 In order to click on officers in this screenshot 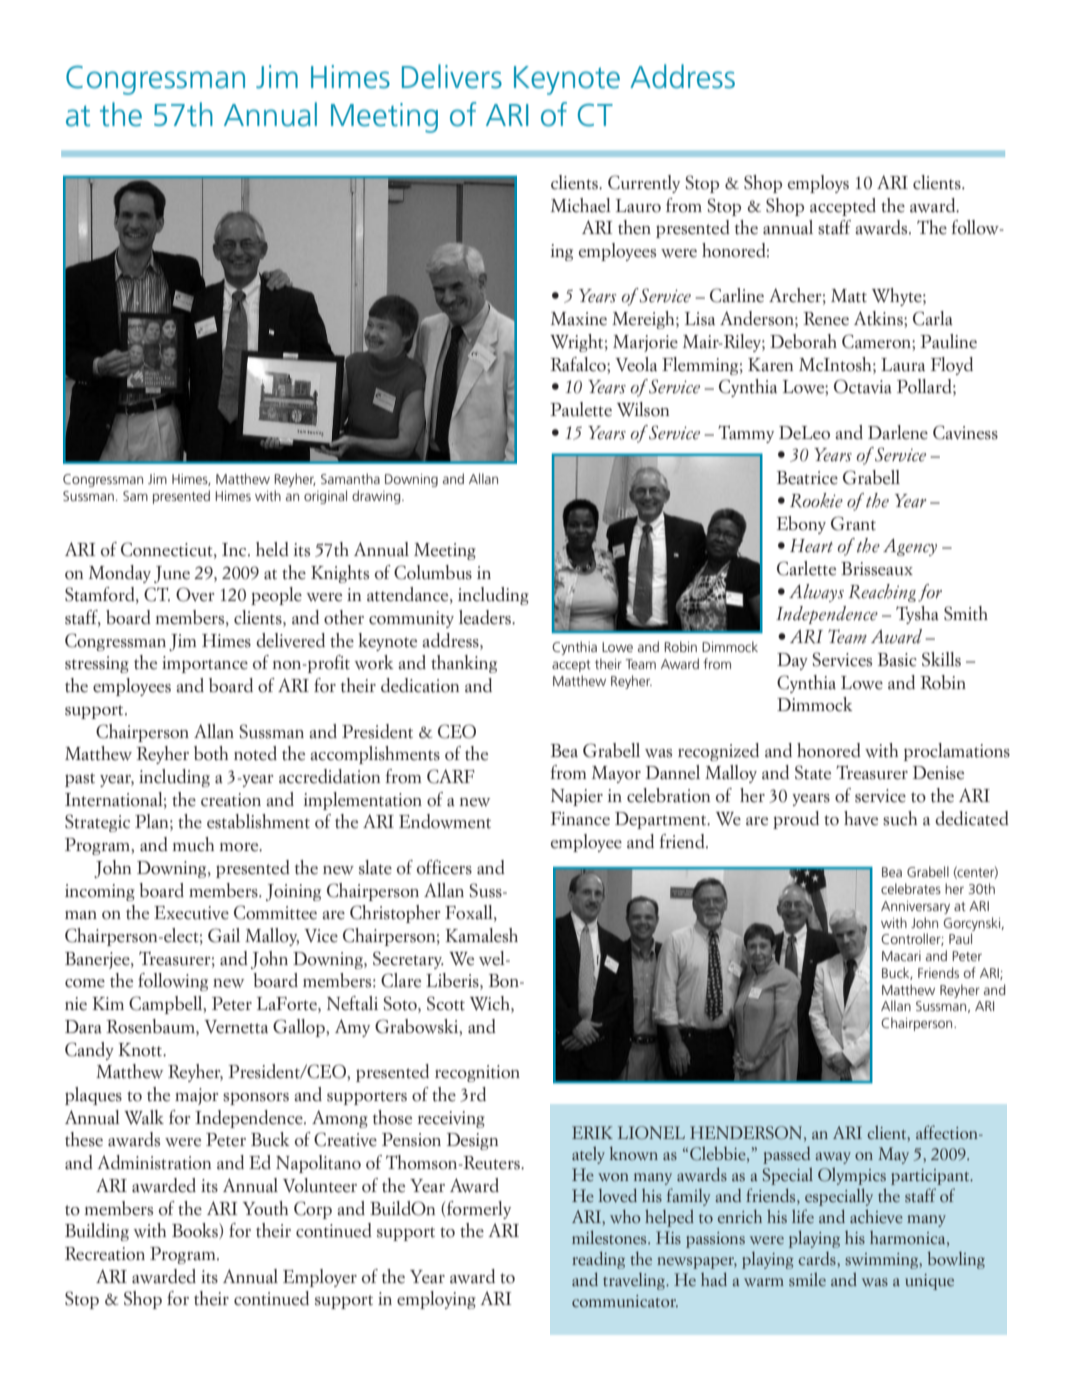, I will do `click(444, 867)`.
